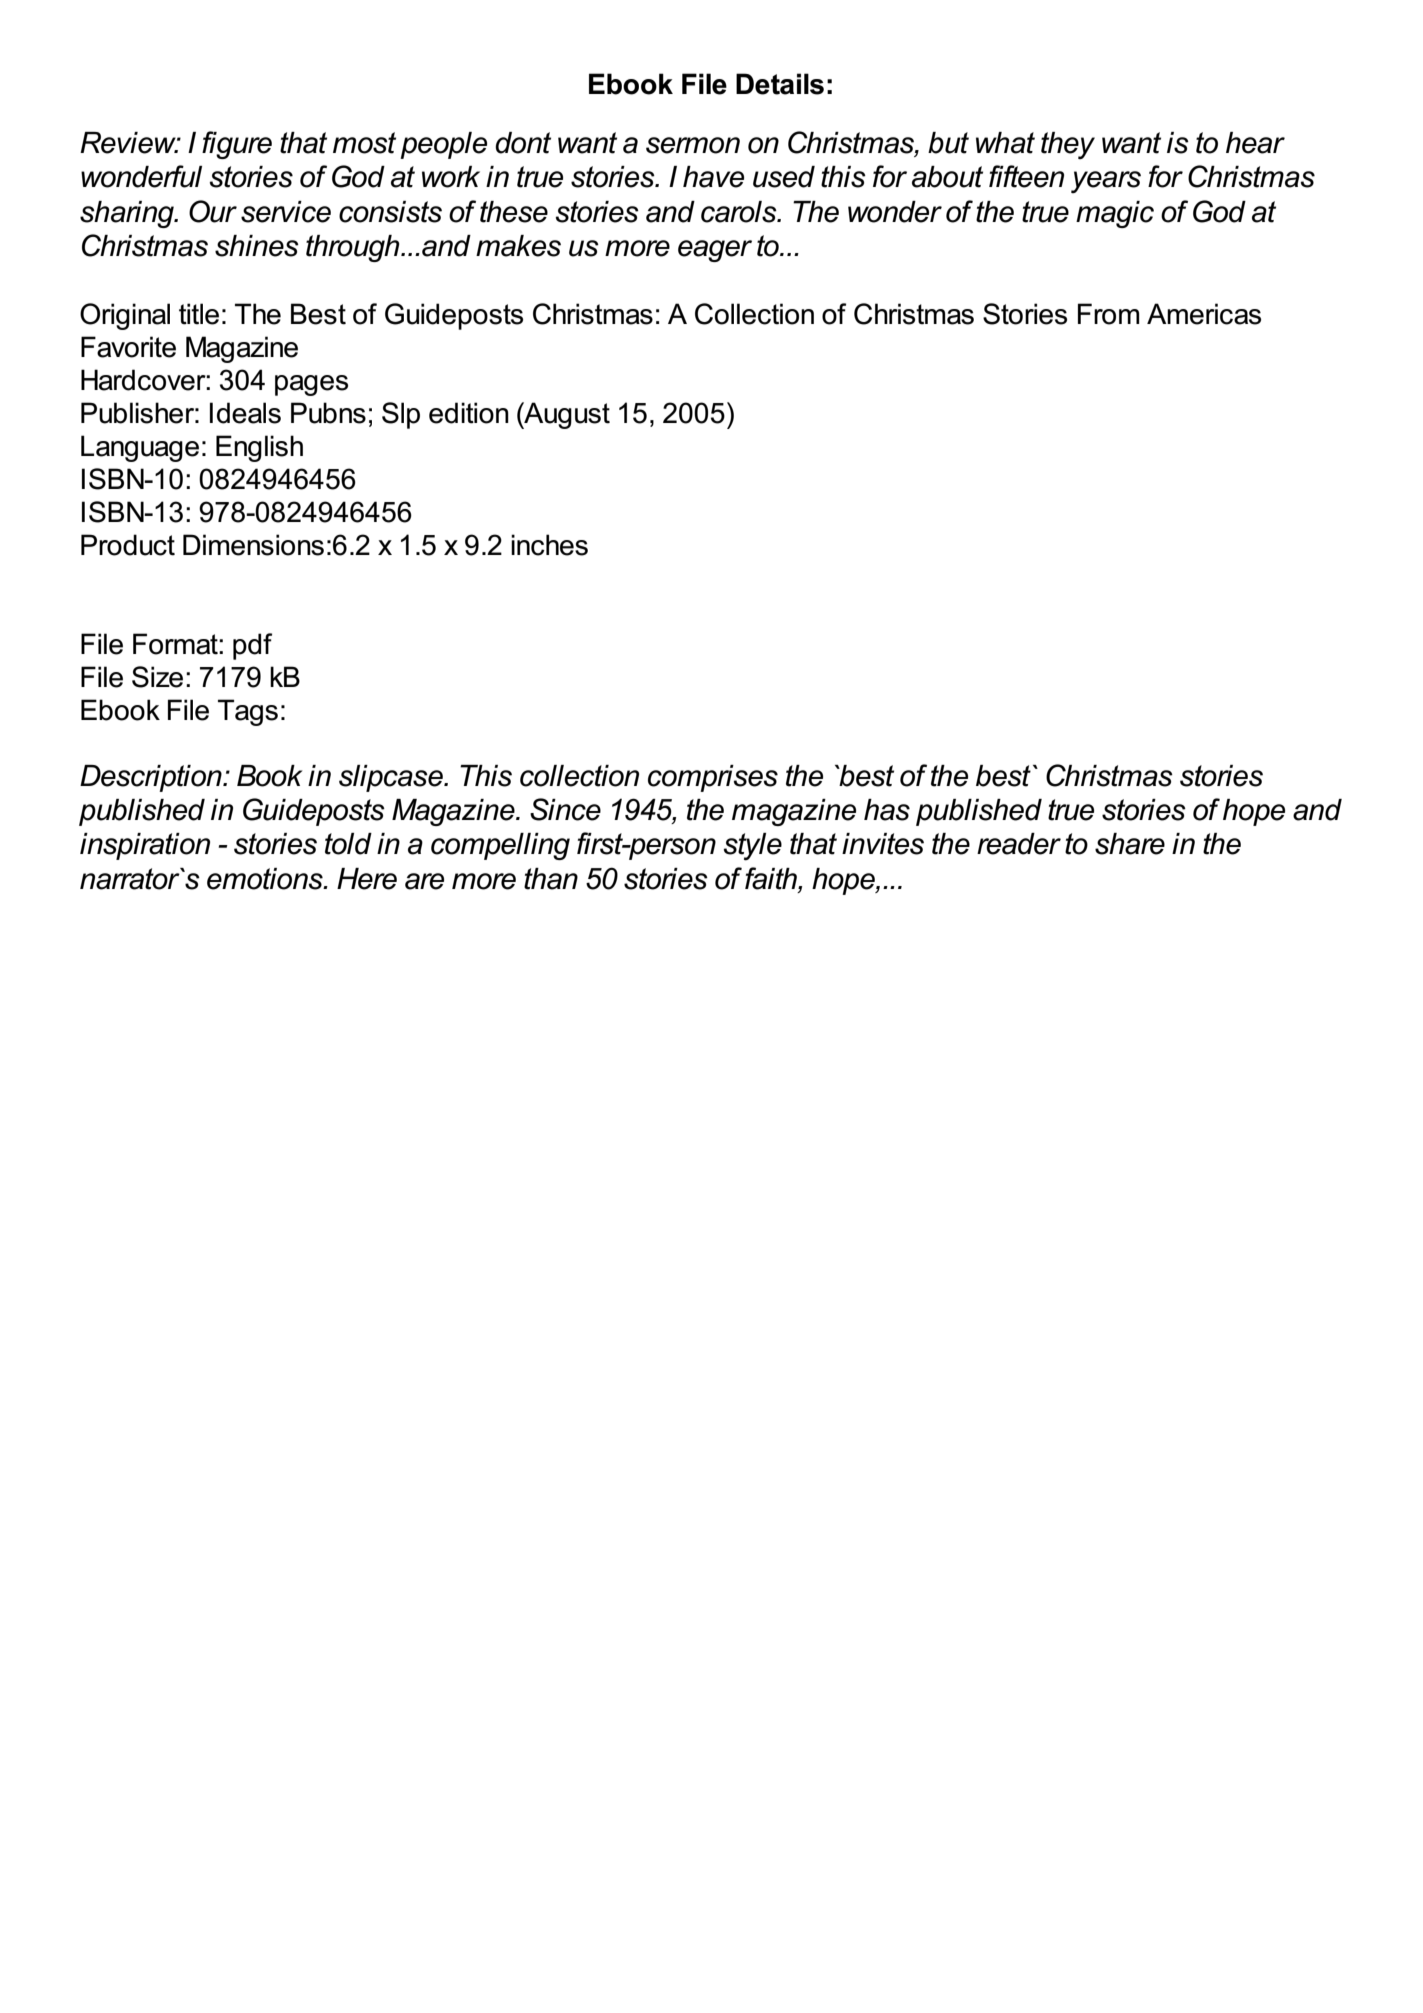  I want to click on style, so click(752, 847).
